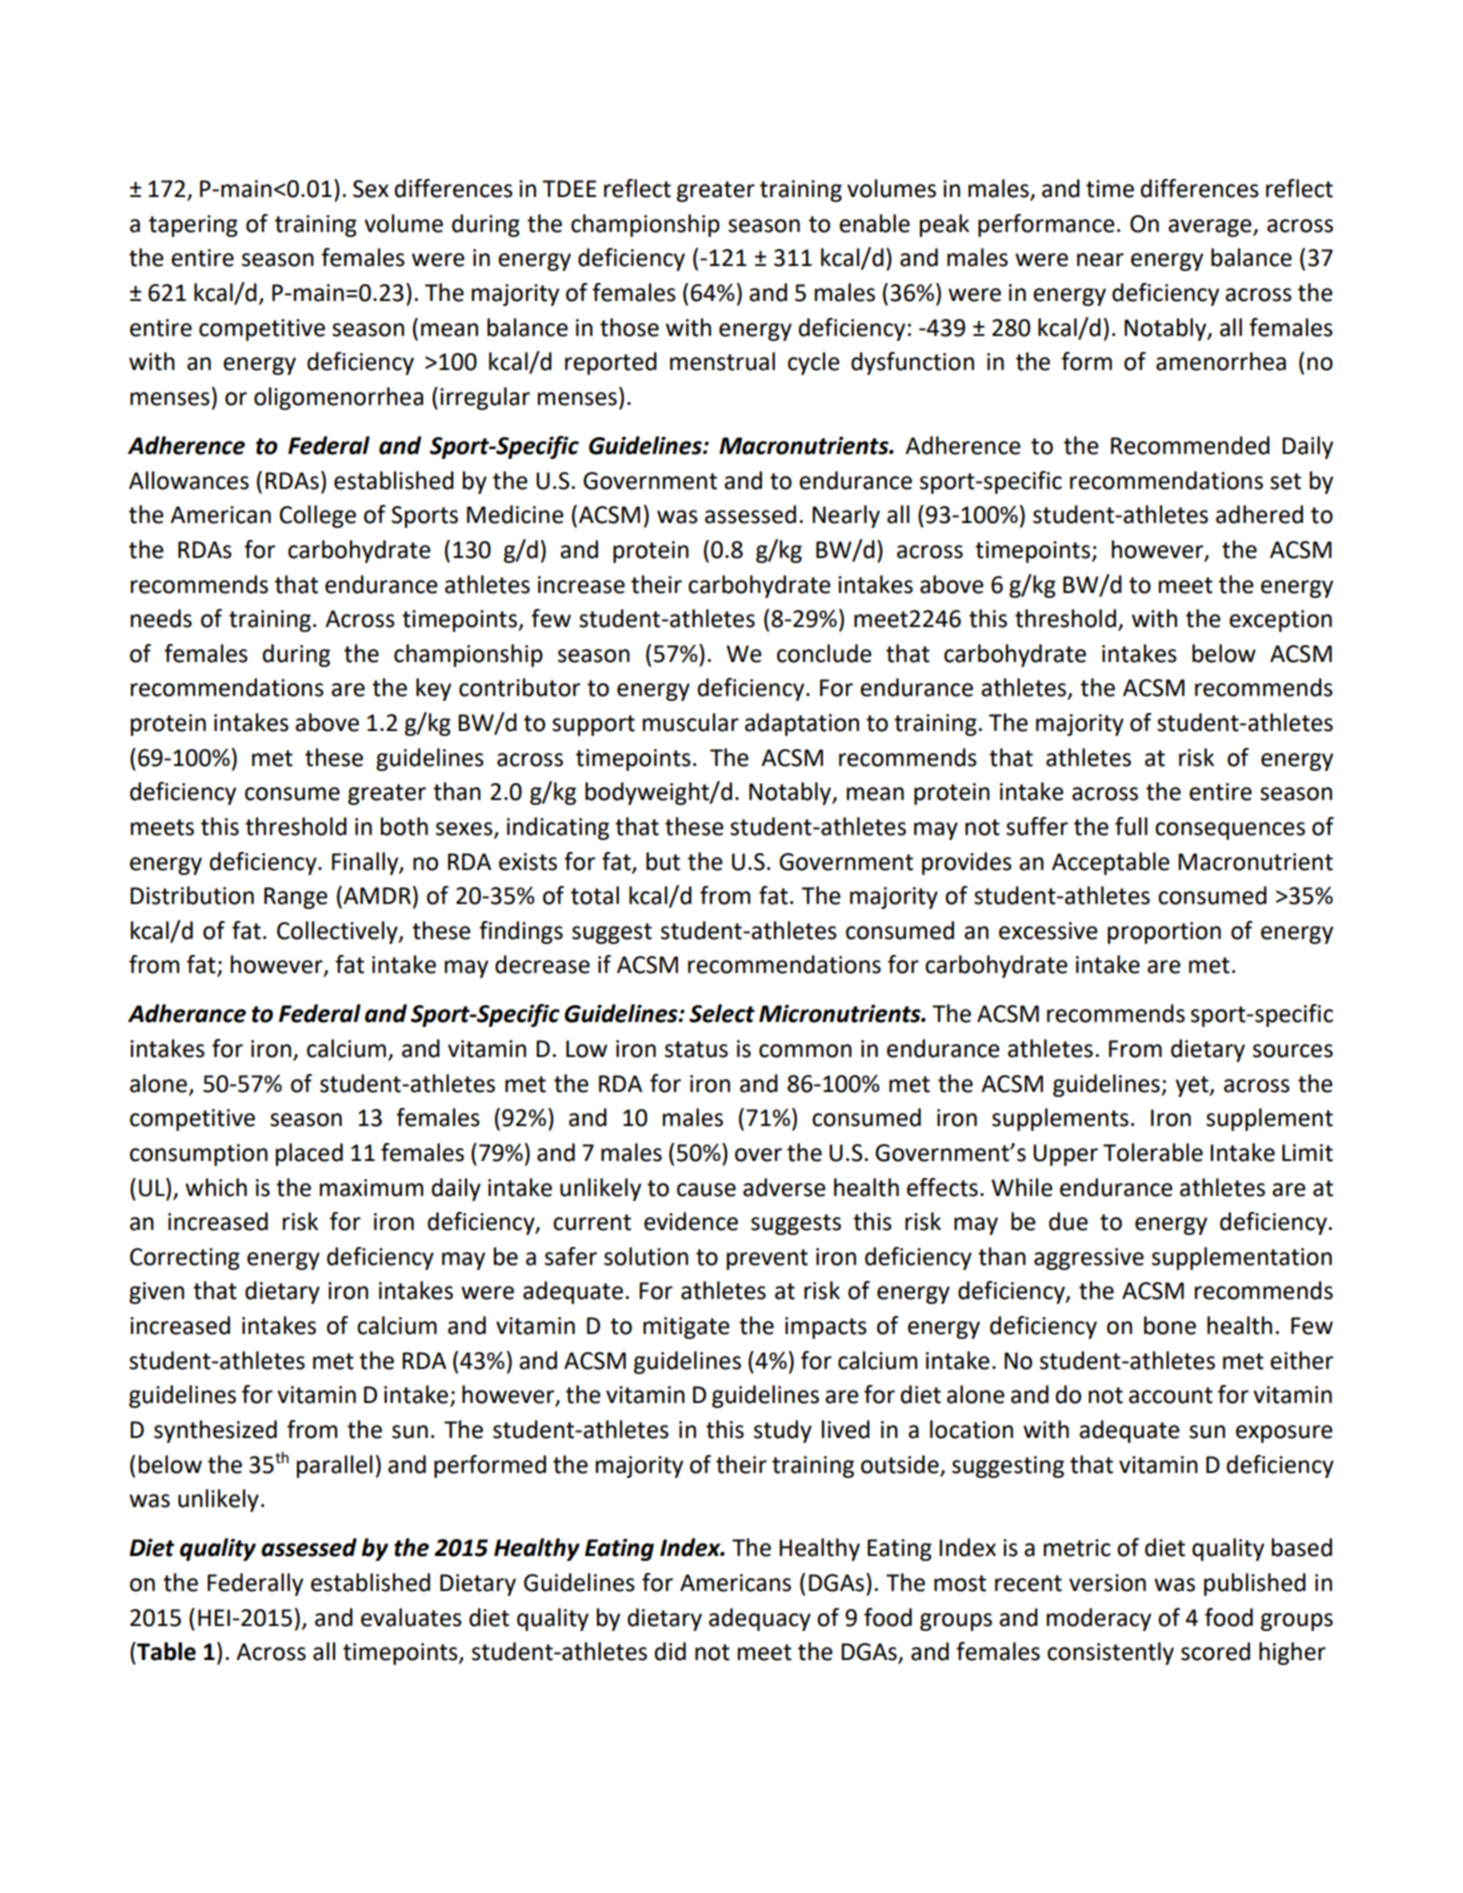 This screenshot has height=1893, width=1463. Describe the element at coordinates (515, 514) in the screenshot. I see `Medicine` at that location.
